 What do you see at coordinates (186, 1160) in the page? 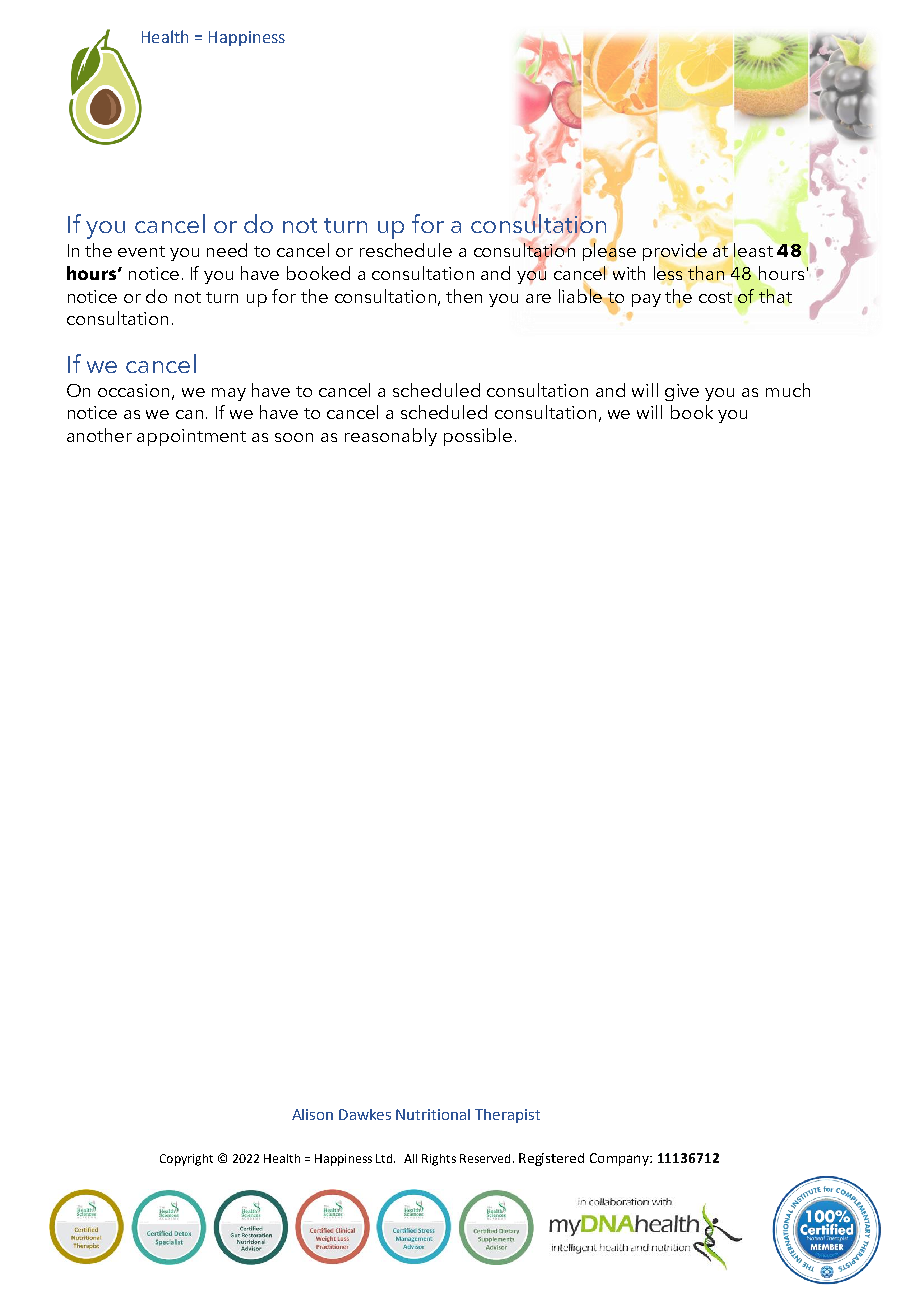
I see `Copyright` at bounding box center [186, 1160].
